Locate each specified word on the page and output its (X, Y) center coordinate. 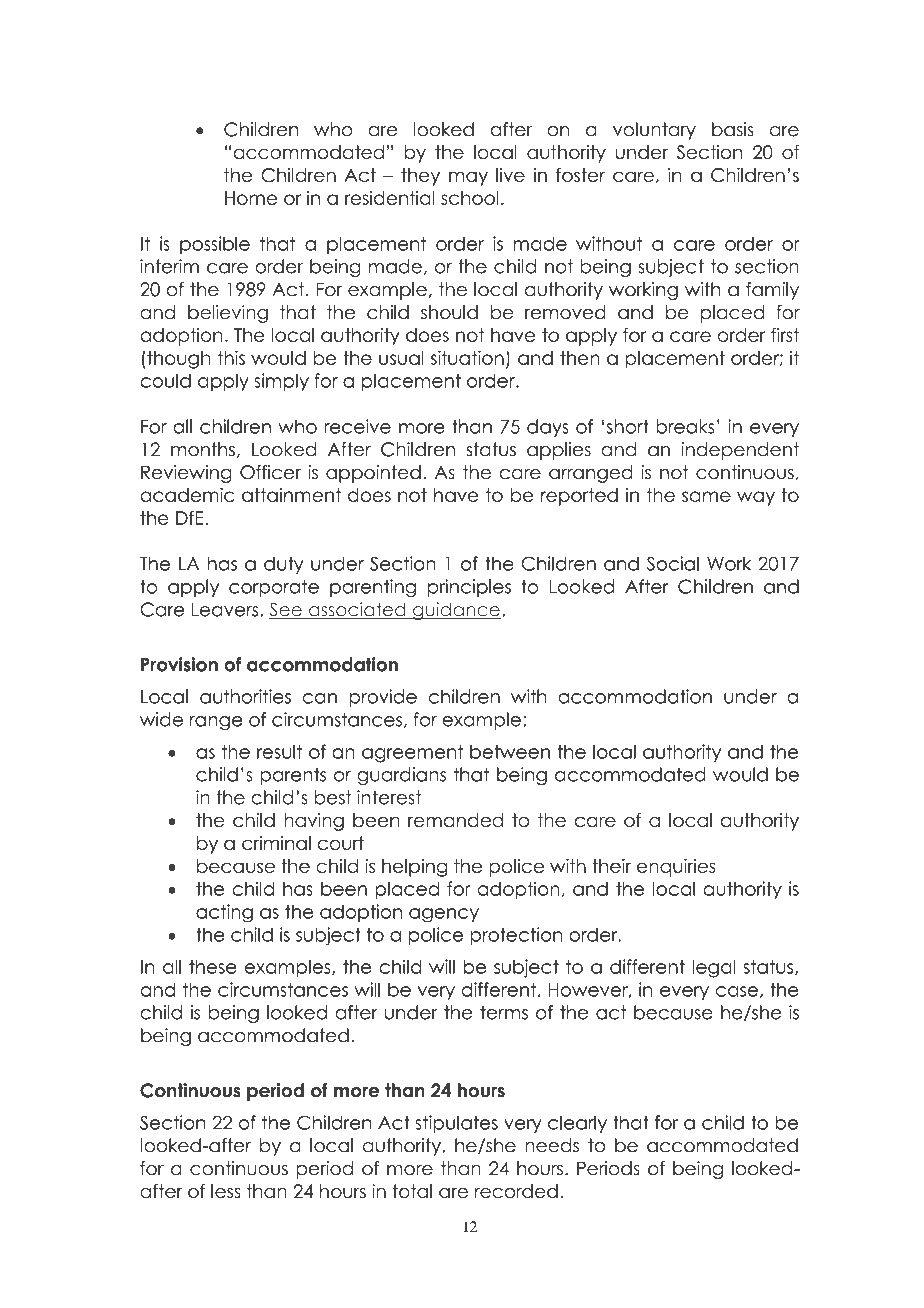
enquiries (676, 868)
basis (733, 129)
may (468, 178)
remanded (455, 820)
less (226, 1191)
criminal (276, 843)
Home (251, 198)
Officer (270, 472)
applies (559, 451)
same (706, 496)
